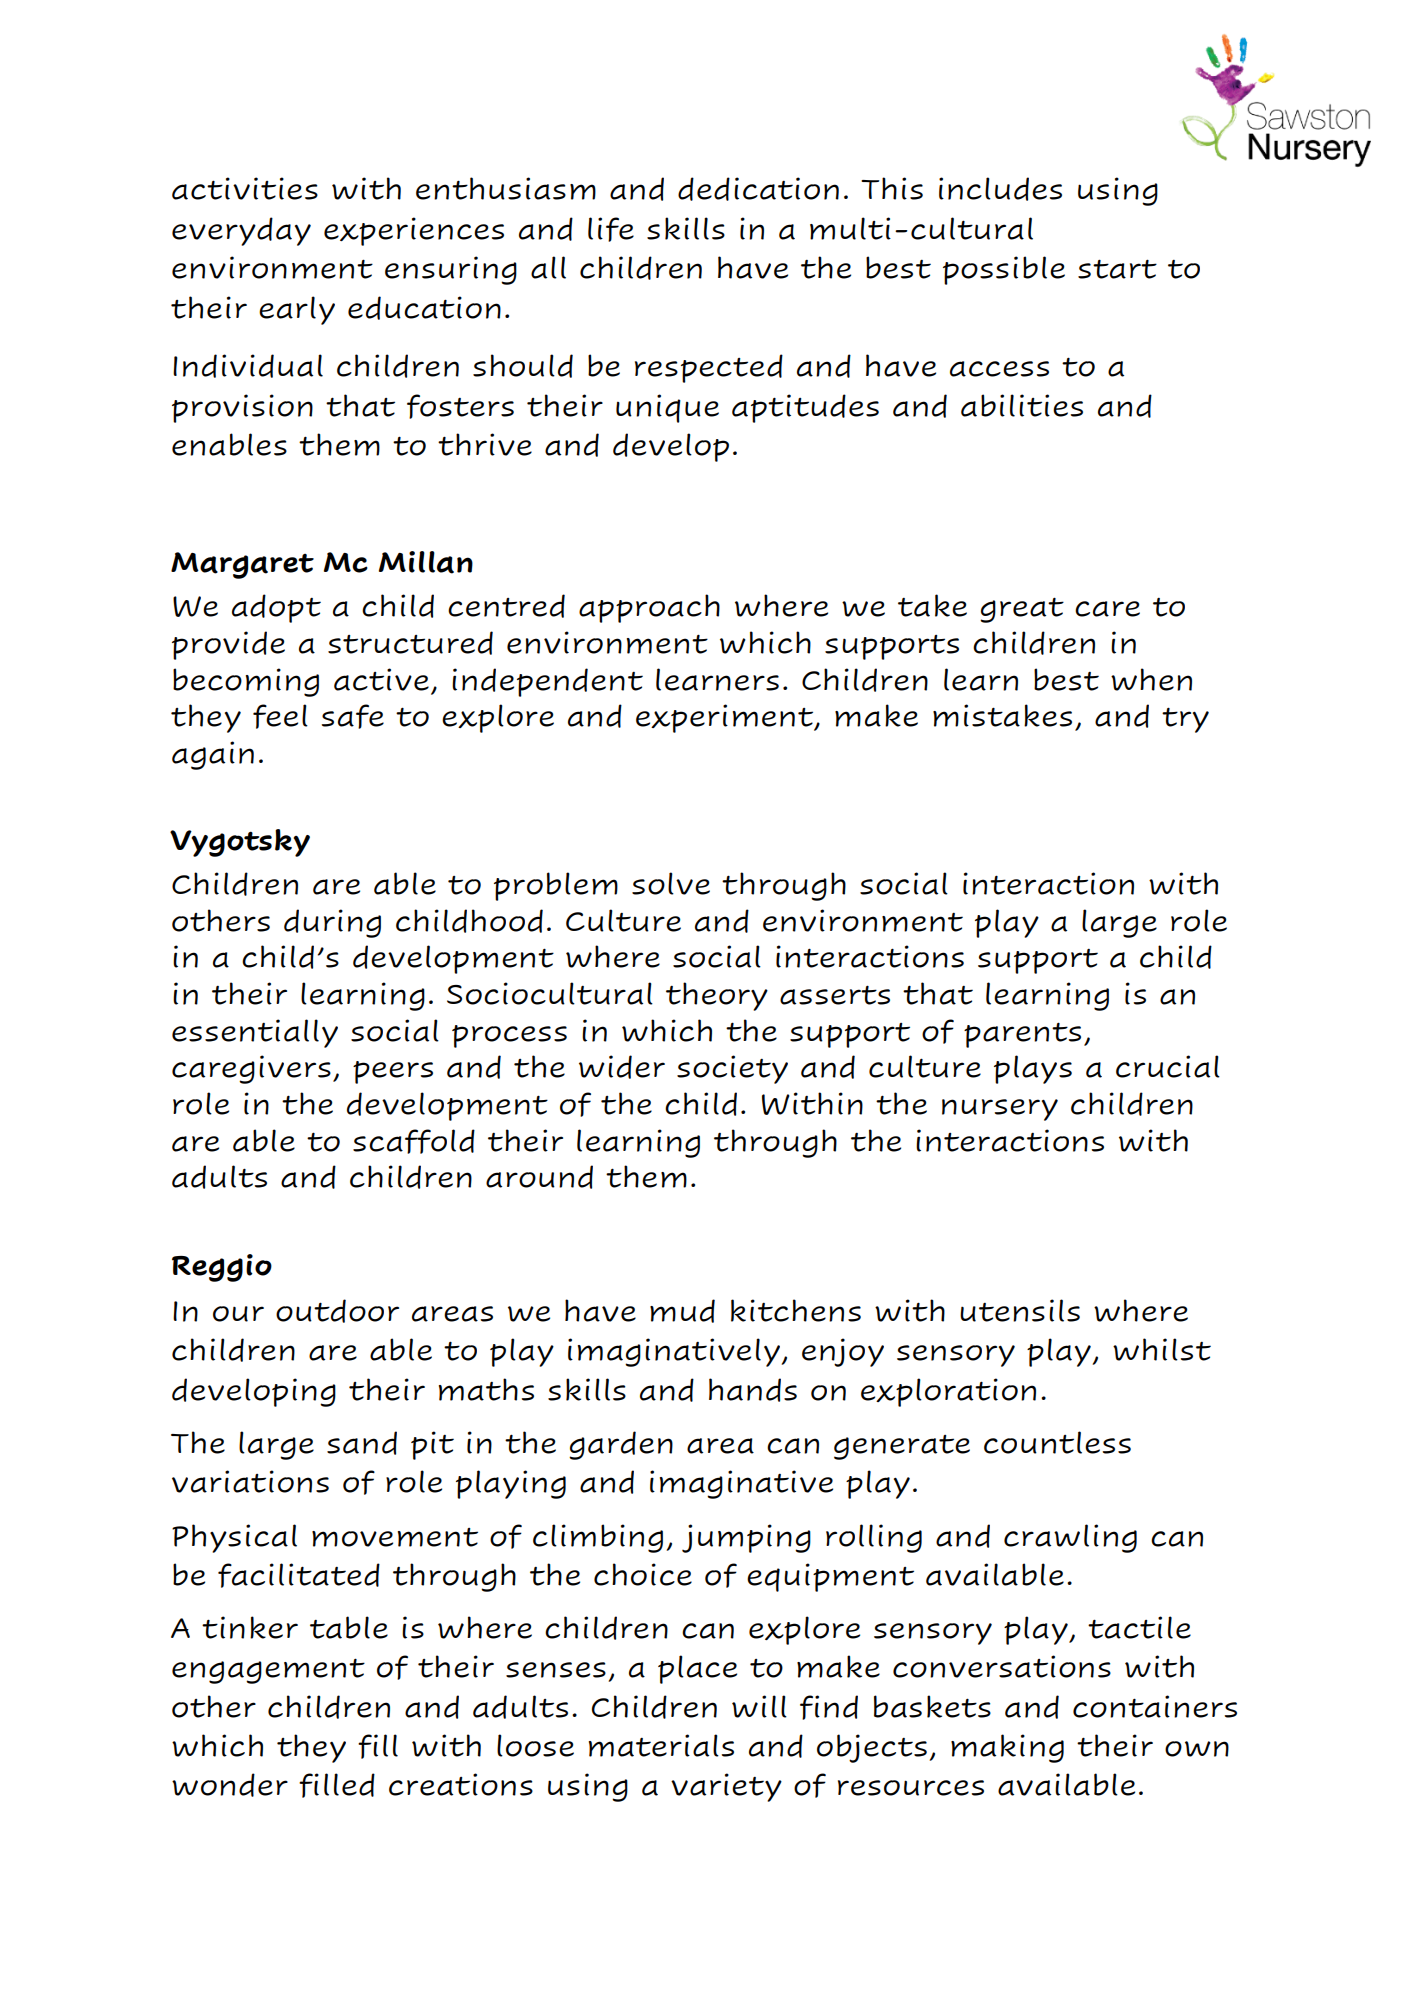  Describe the element at coordinates (758, 189) in the screenshot. I see `dedication` at that location.
